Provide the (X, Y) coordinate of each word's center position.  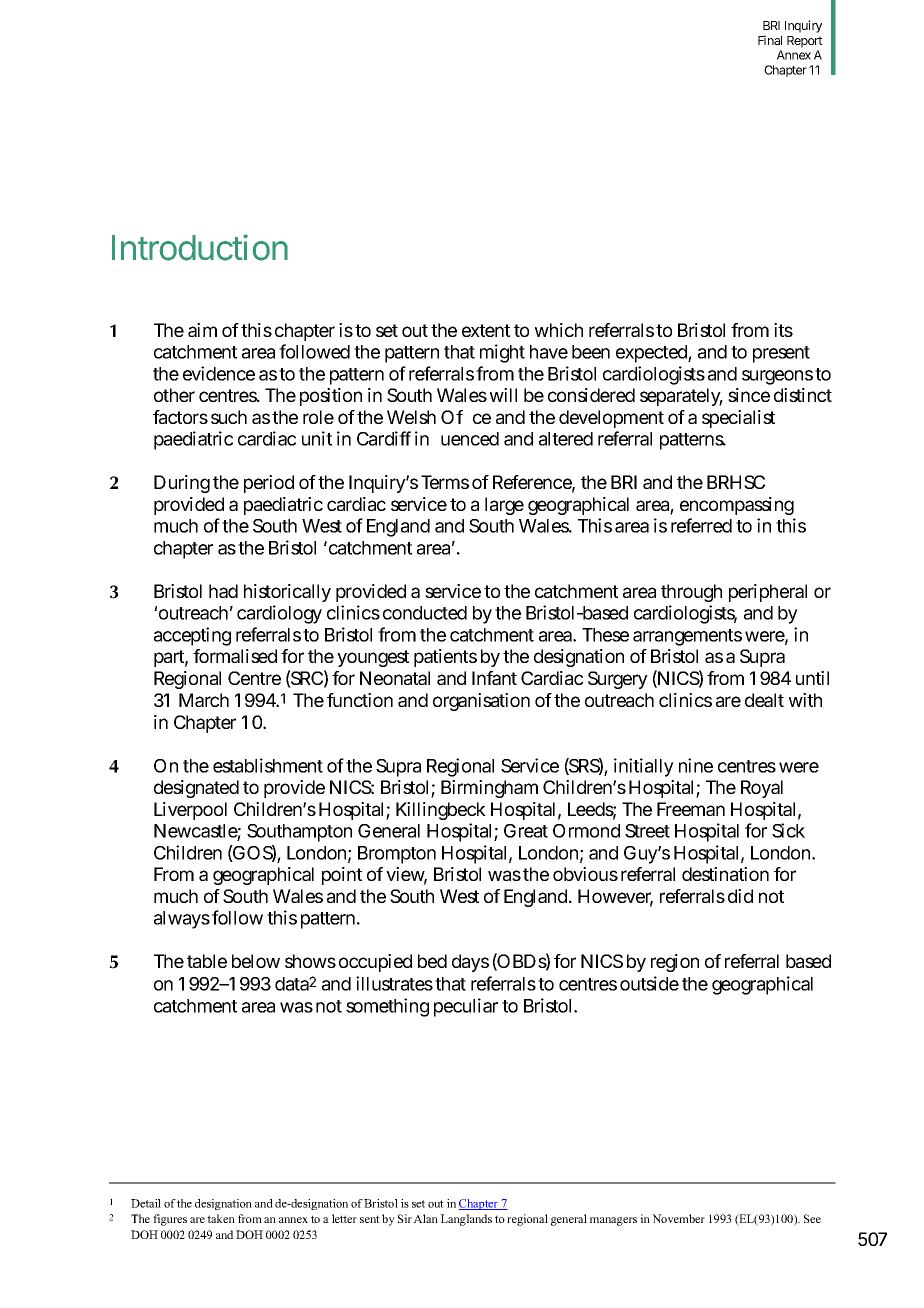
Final (770, 40)
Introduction (200, 247)
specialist (738, 419)
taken (221, 1218)
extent (488, 330)
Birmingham (489, 789)
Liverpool (190, 811)
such (229, 417)
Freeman (691, 809)
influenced (457, 438)
